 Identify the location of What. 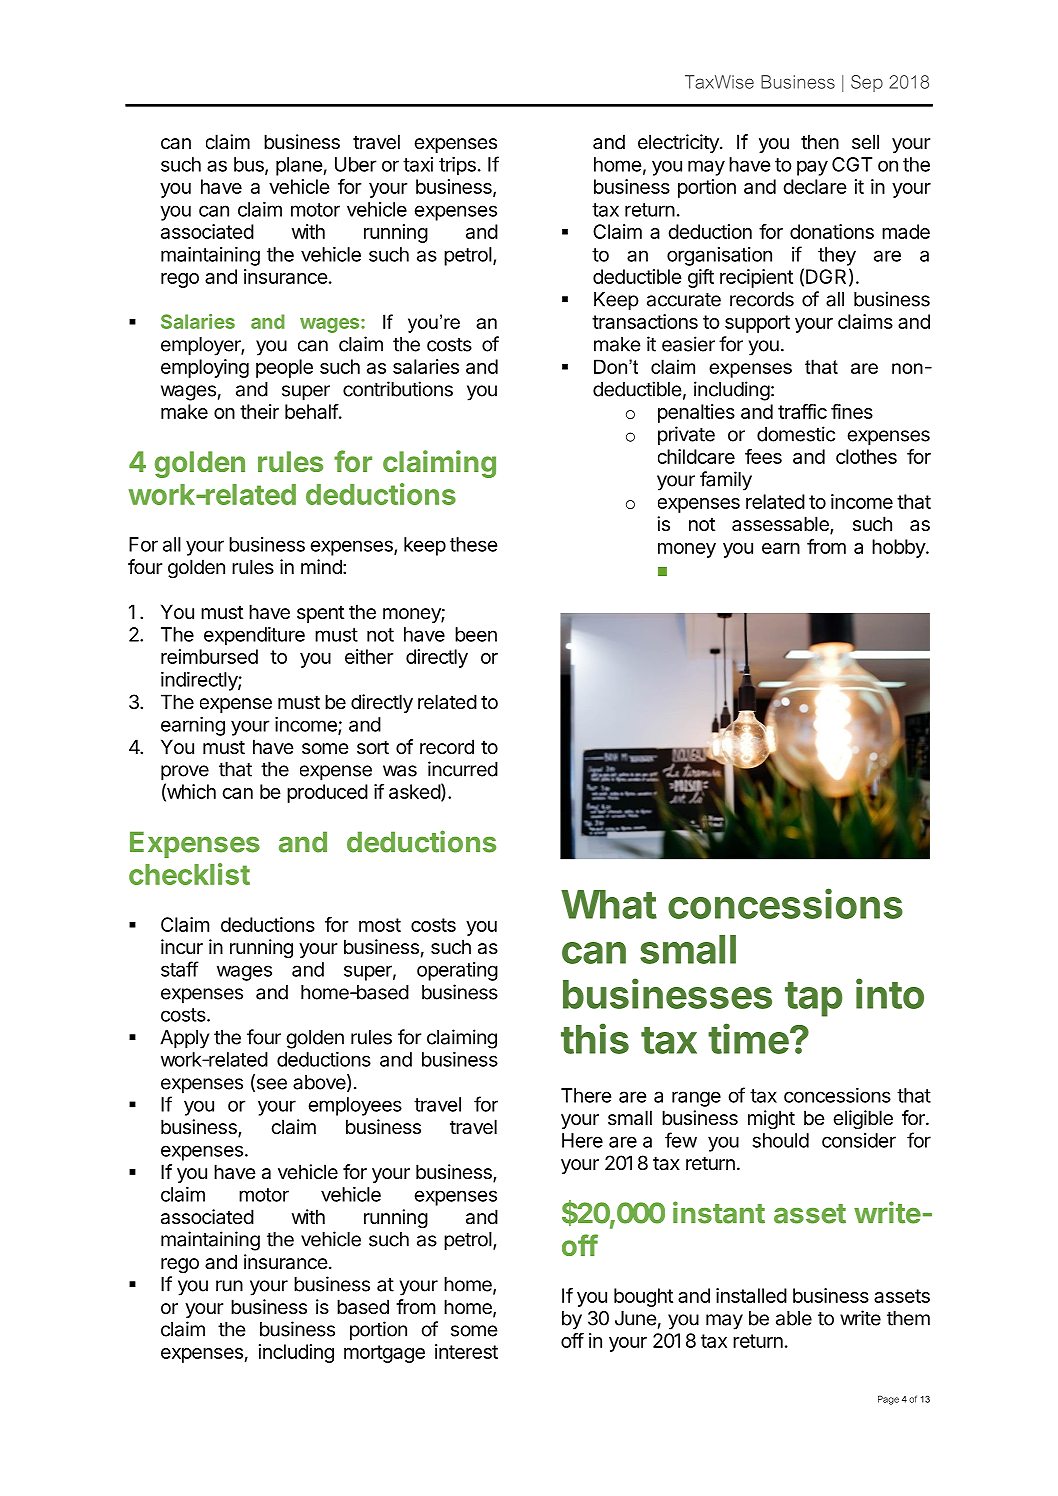
(609, 904).
